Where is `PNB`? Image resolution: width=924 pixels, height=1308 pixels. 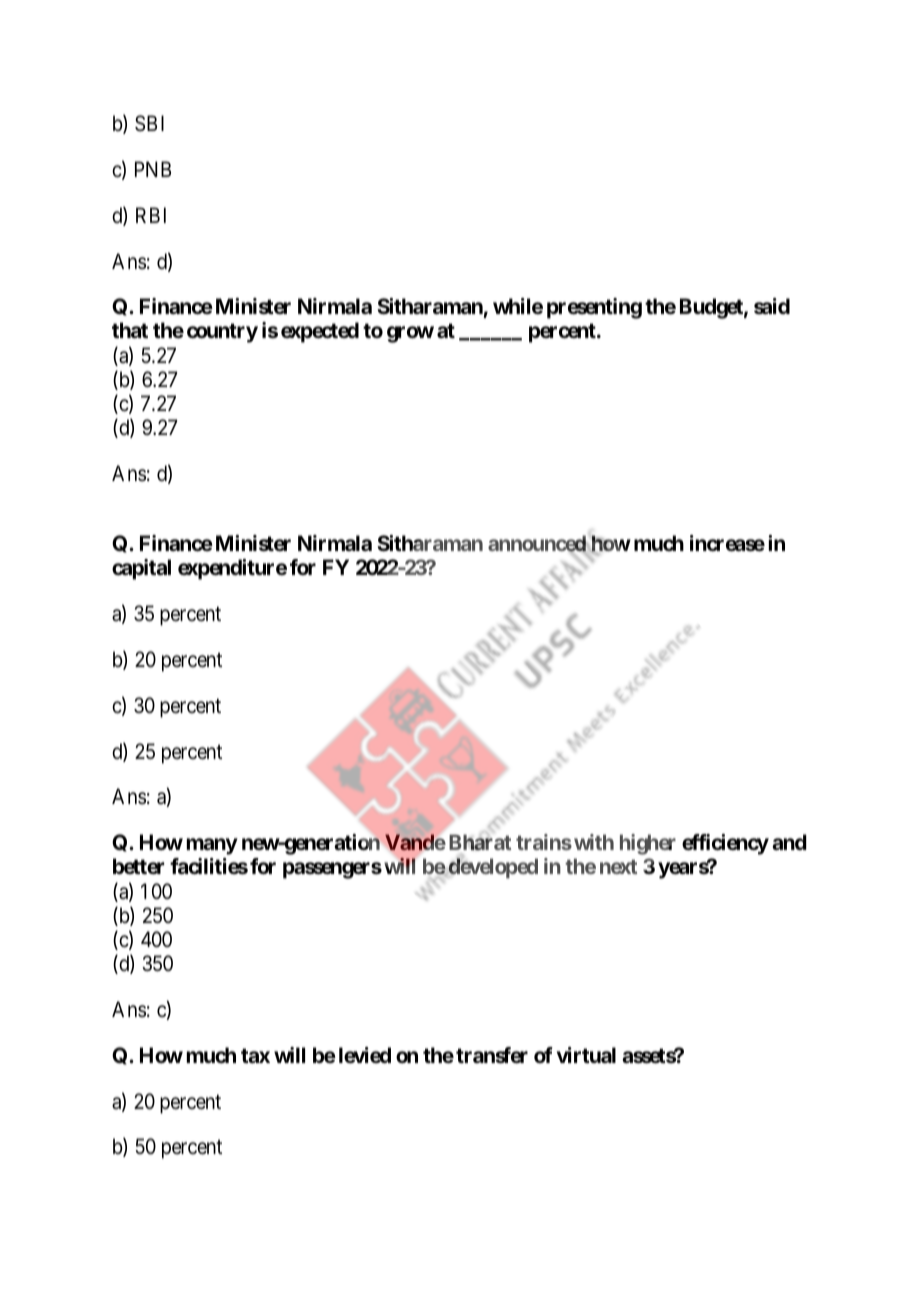
PNB is located at coordinates (153, 169).
